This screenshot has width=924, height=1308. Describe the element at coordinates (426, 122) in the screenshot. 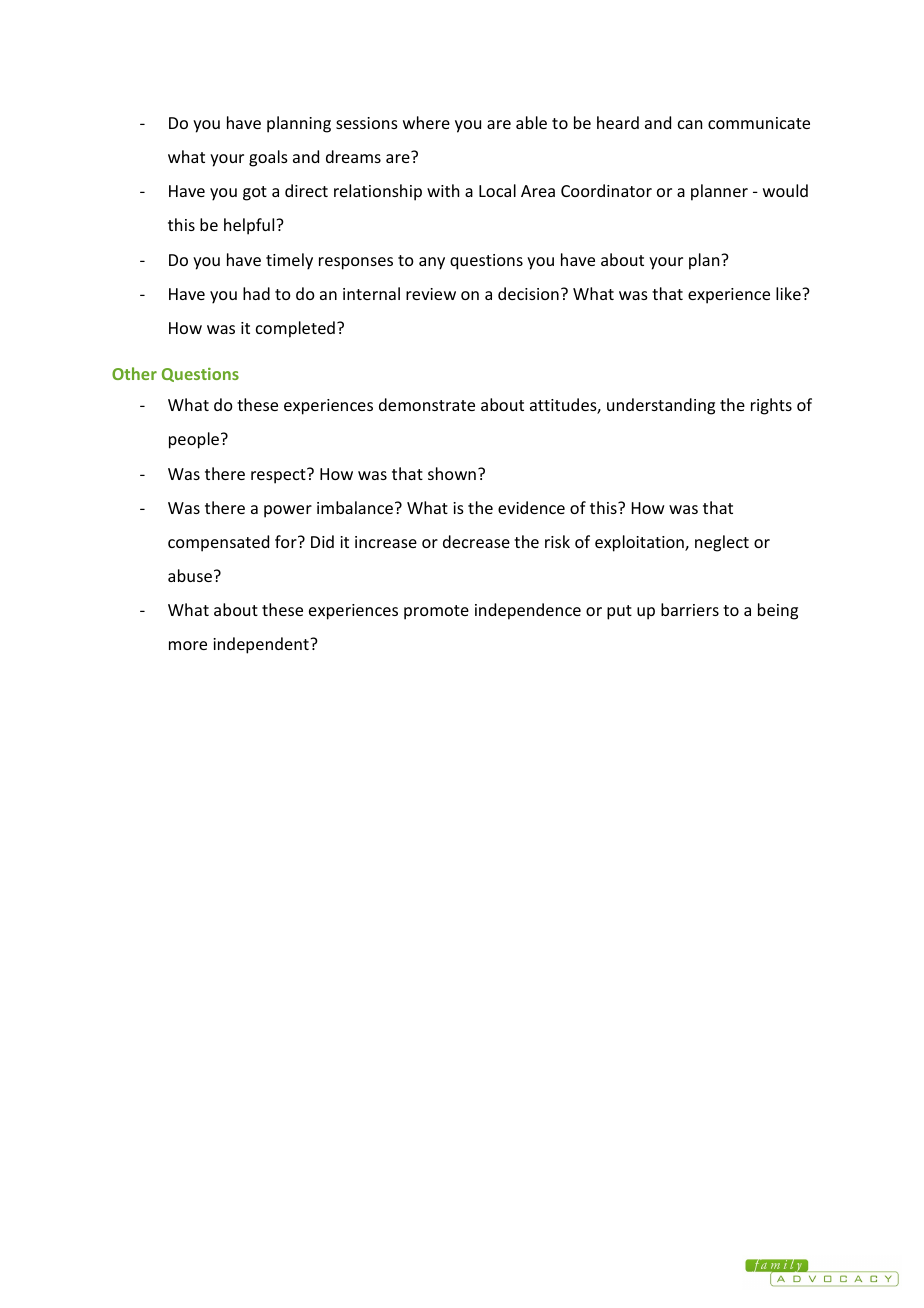

I see `where` at that location.
